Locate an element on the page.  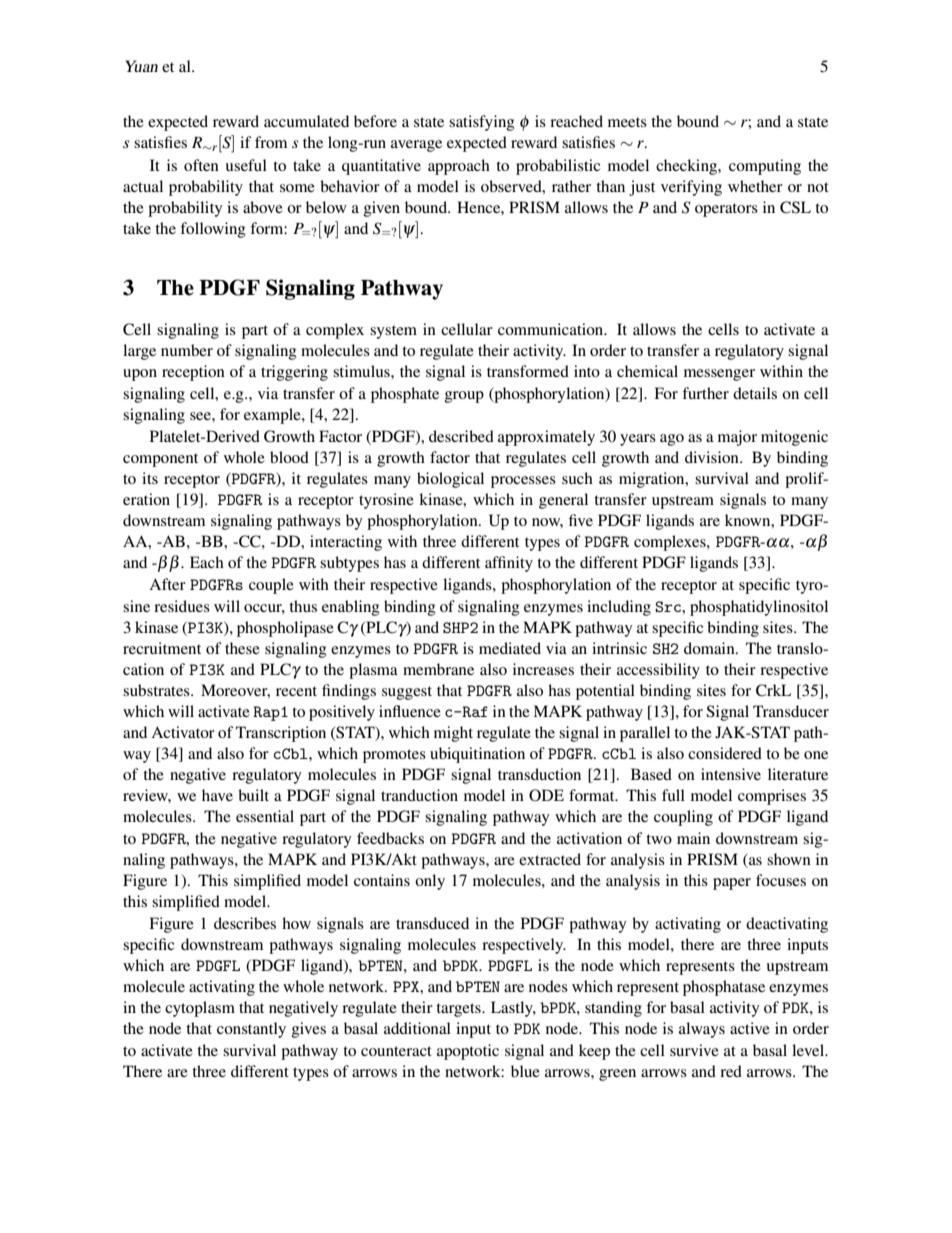
considered is located at coordinates (725, 753).
